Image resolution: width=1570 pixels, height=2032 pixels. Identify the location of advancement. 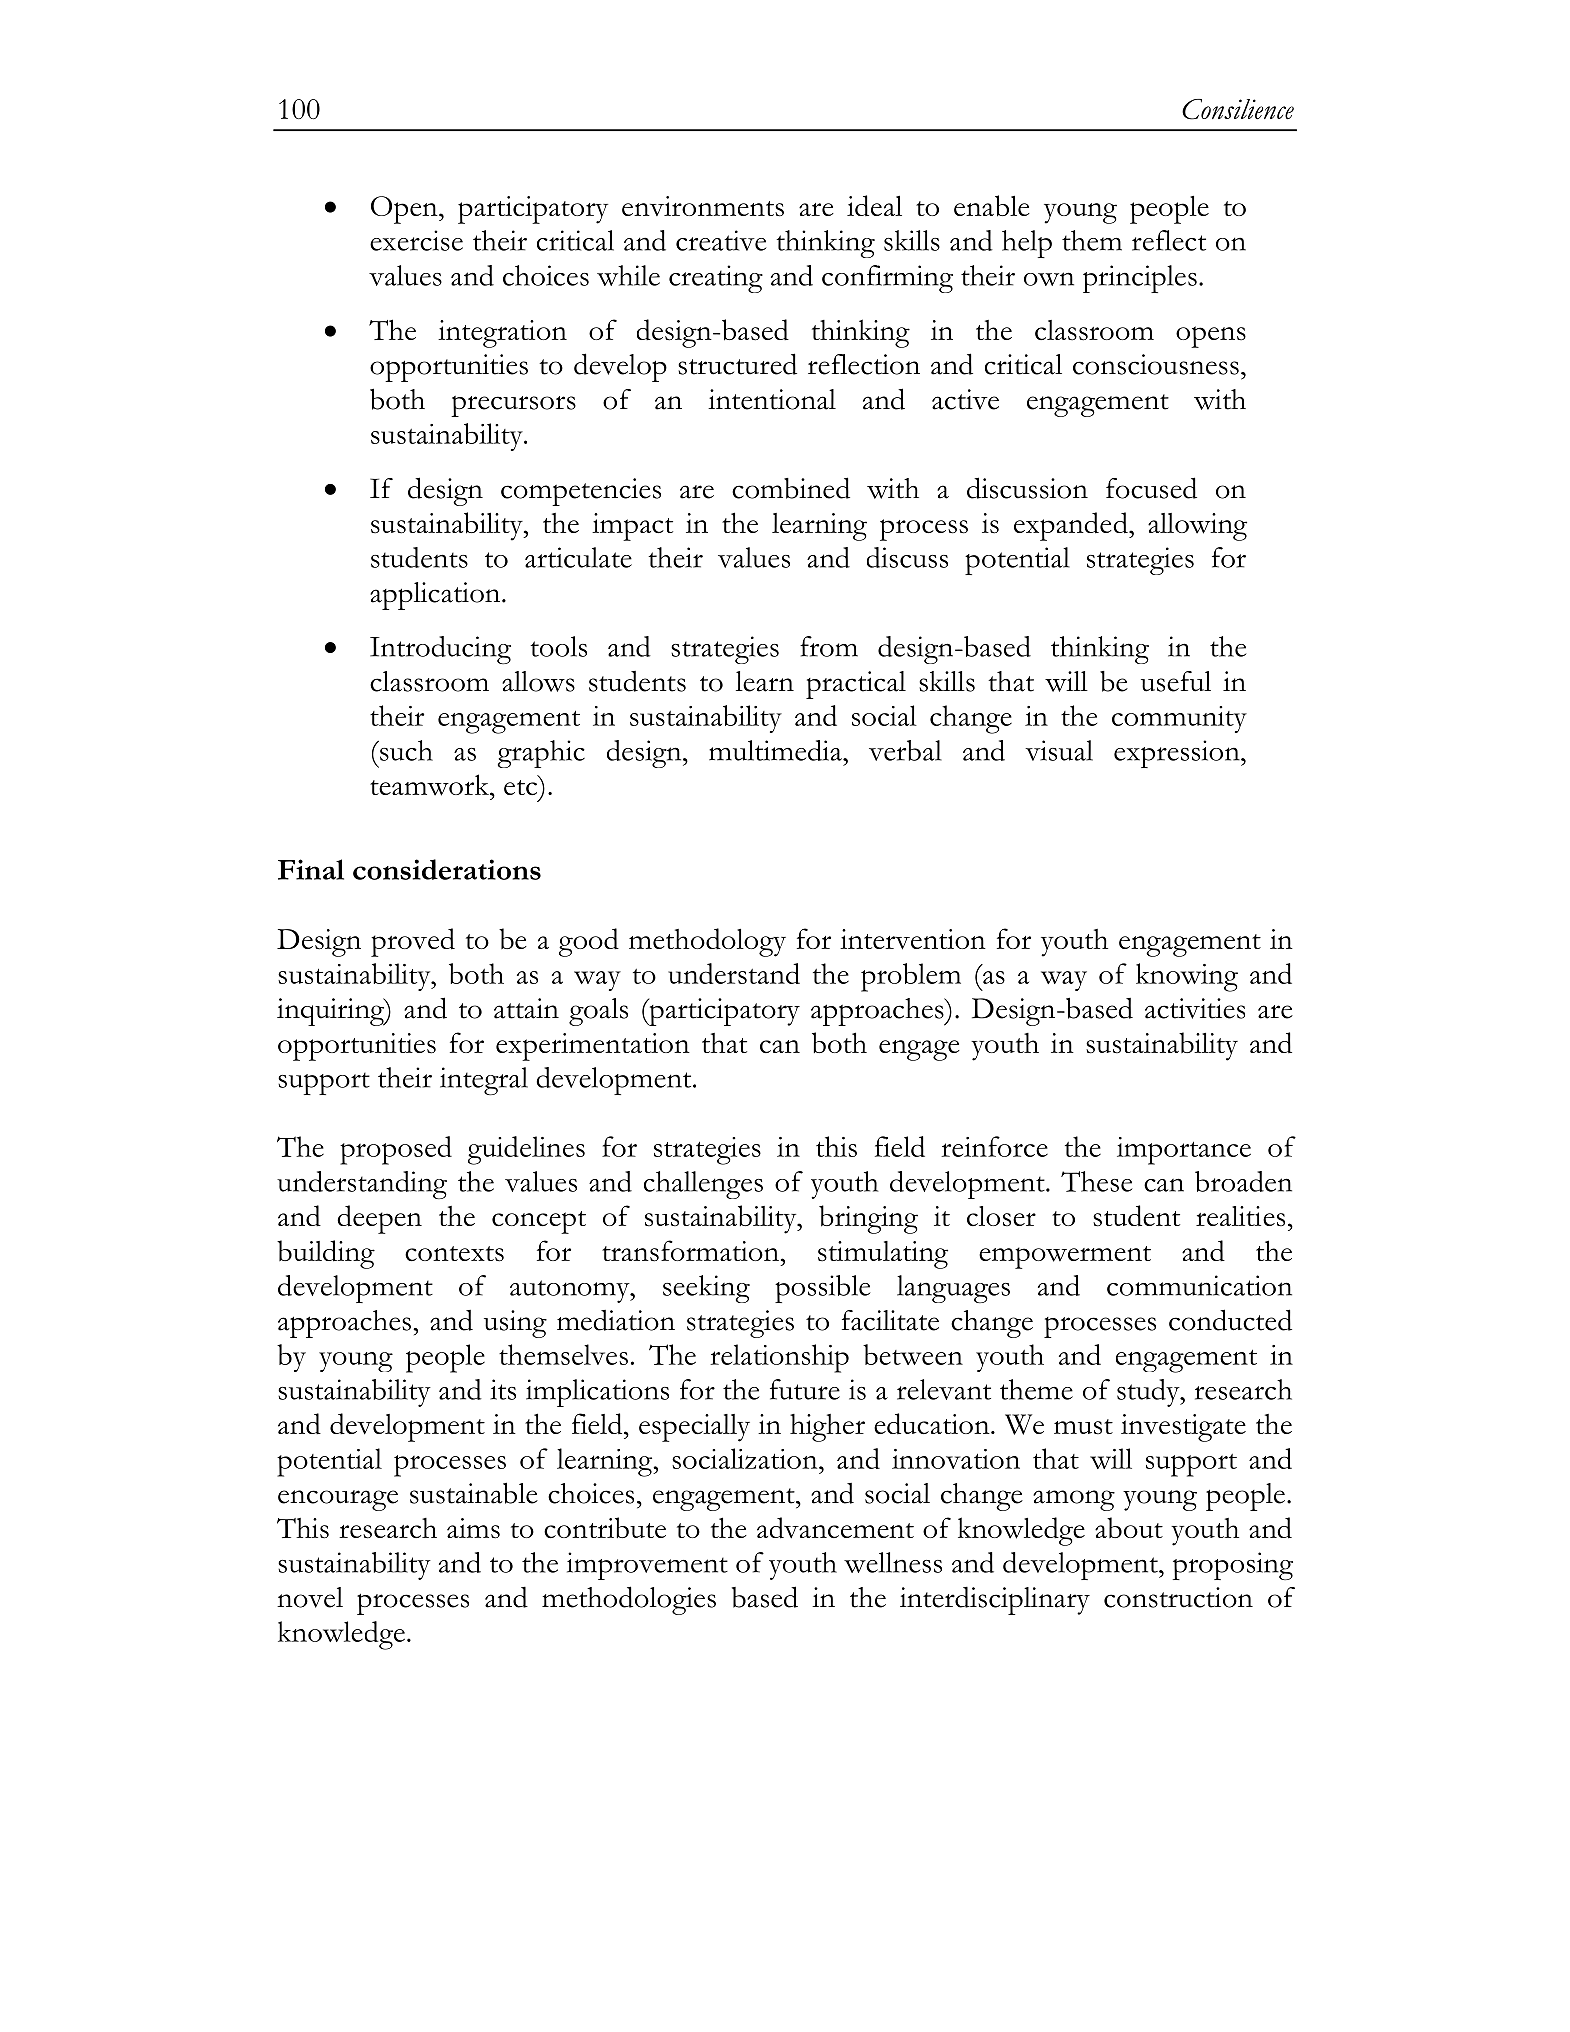
(835, 1528).
